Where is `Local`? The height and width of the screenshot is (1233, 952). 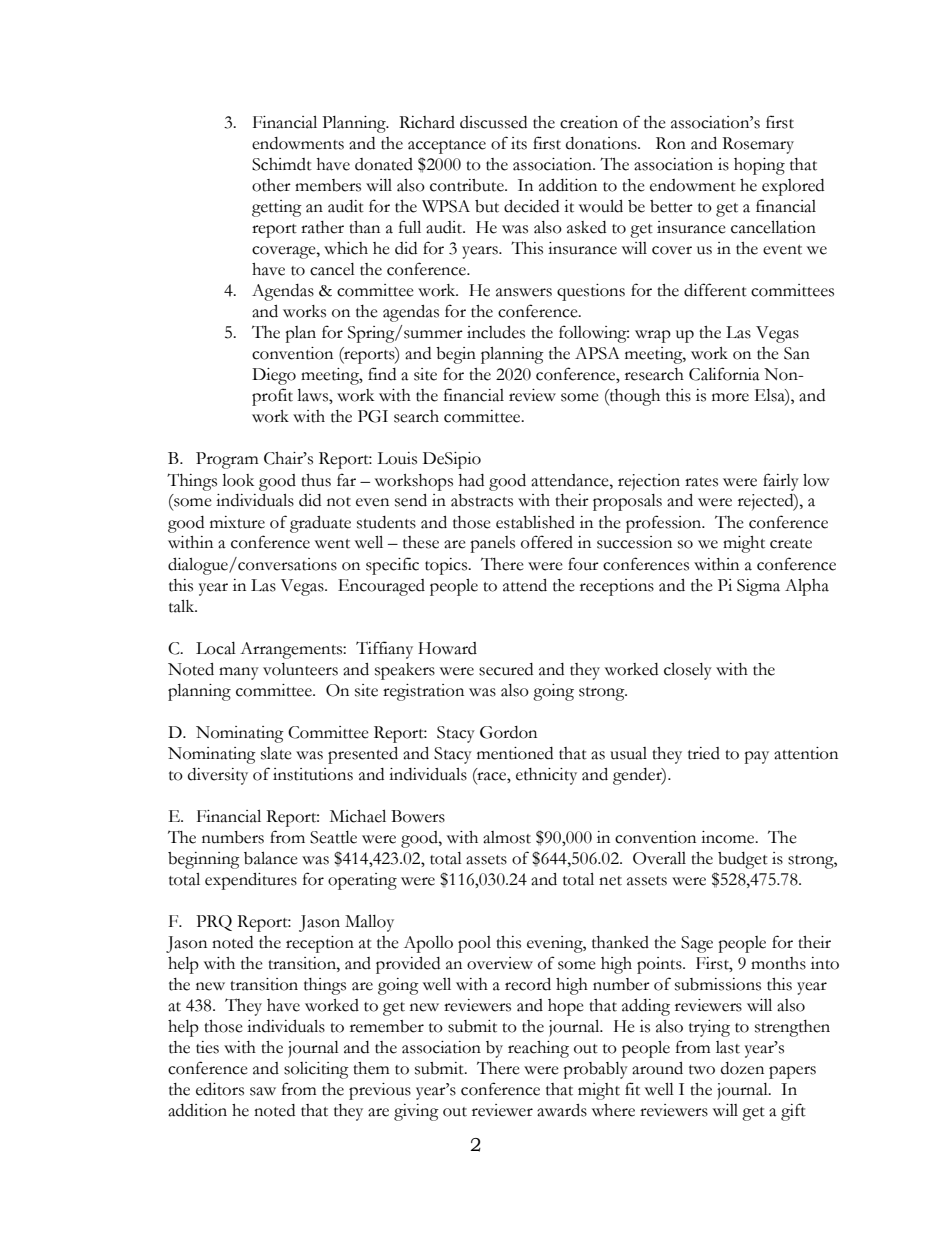
Local is located at coordinates (216, 648).
